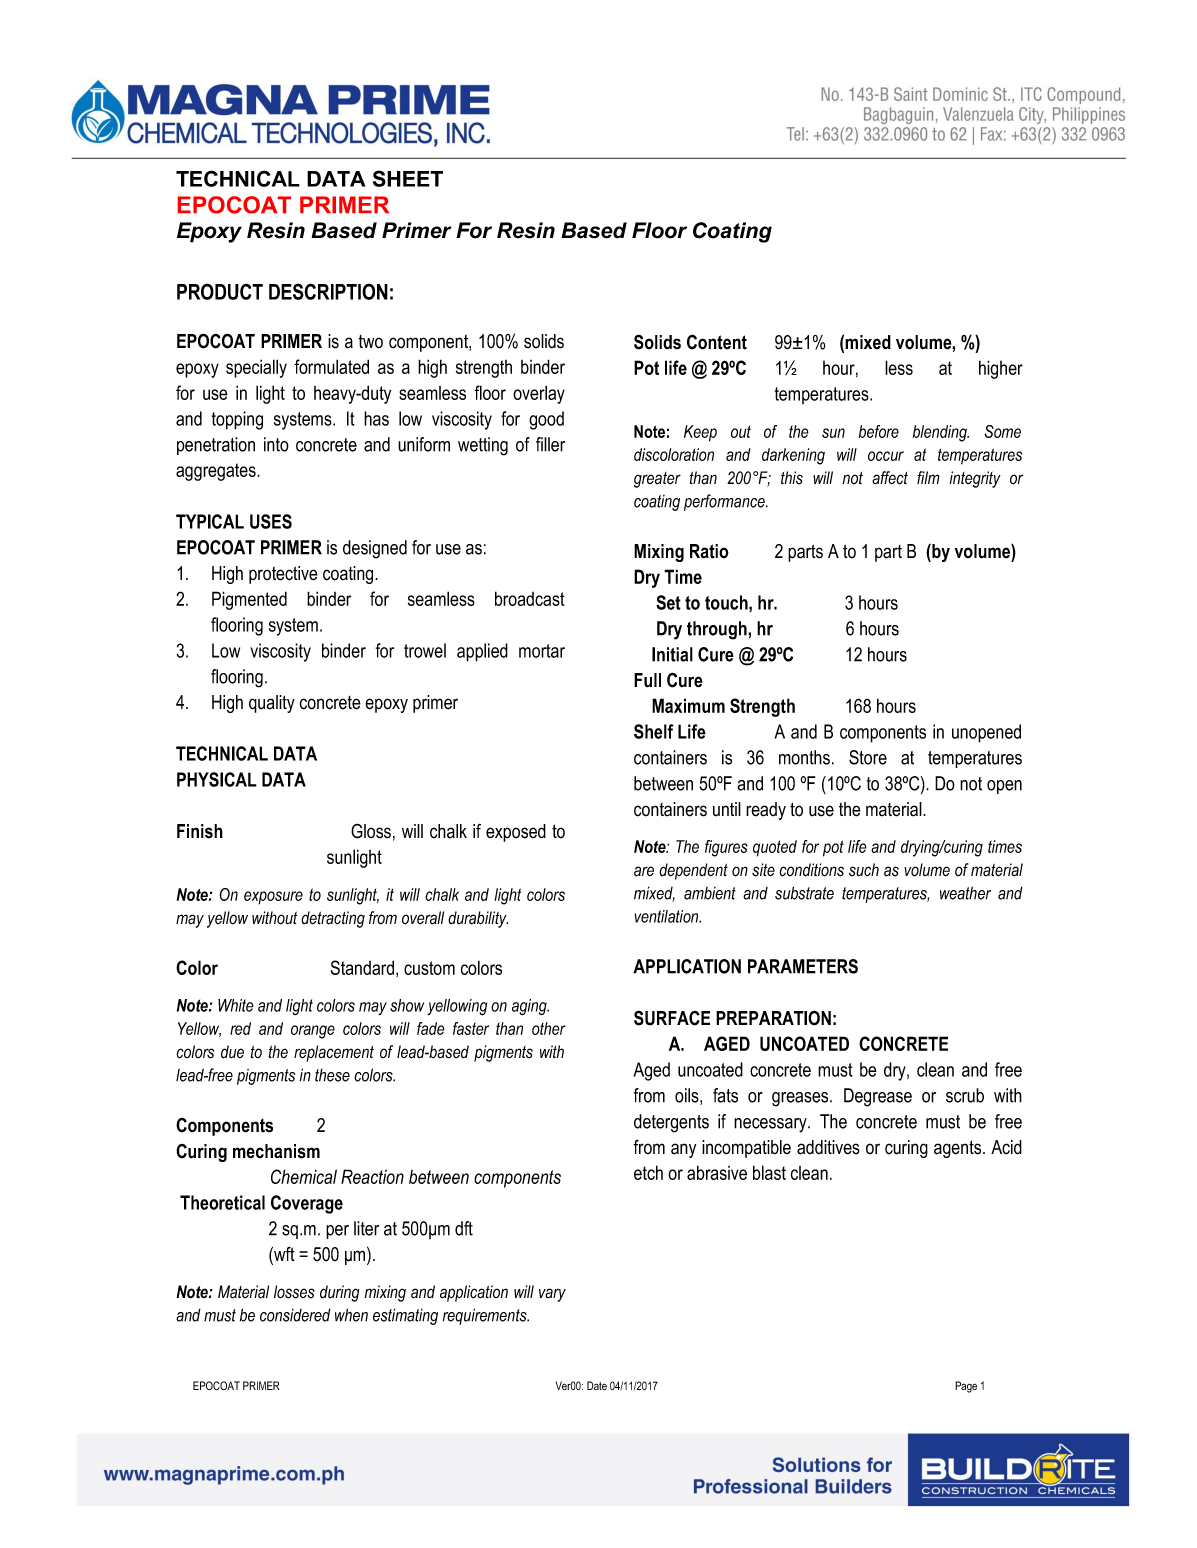 The width and height of the screenshot is (1197, 1548). Describe the element at coordinates (671, 1123) in the screenshot. I see `detergents` at that location.
